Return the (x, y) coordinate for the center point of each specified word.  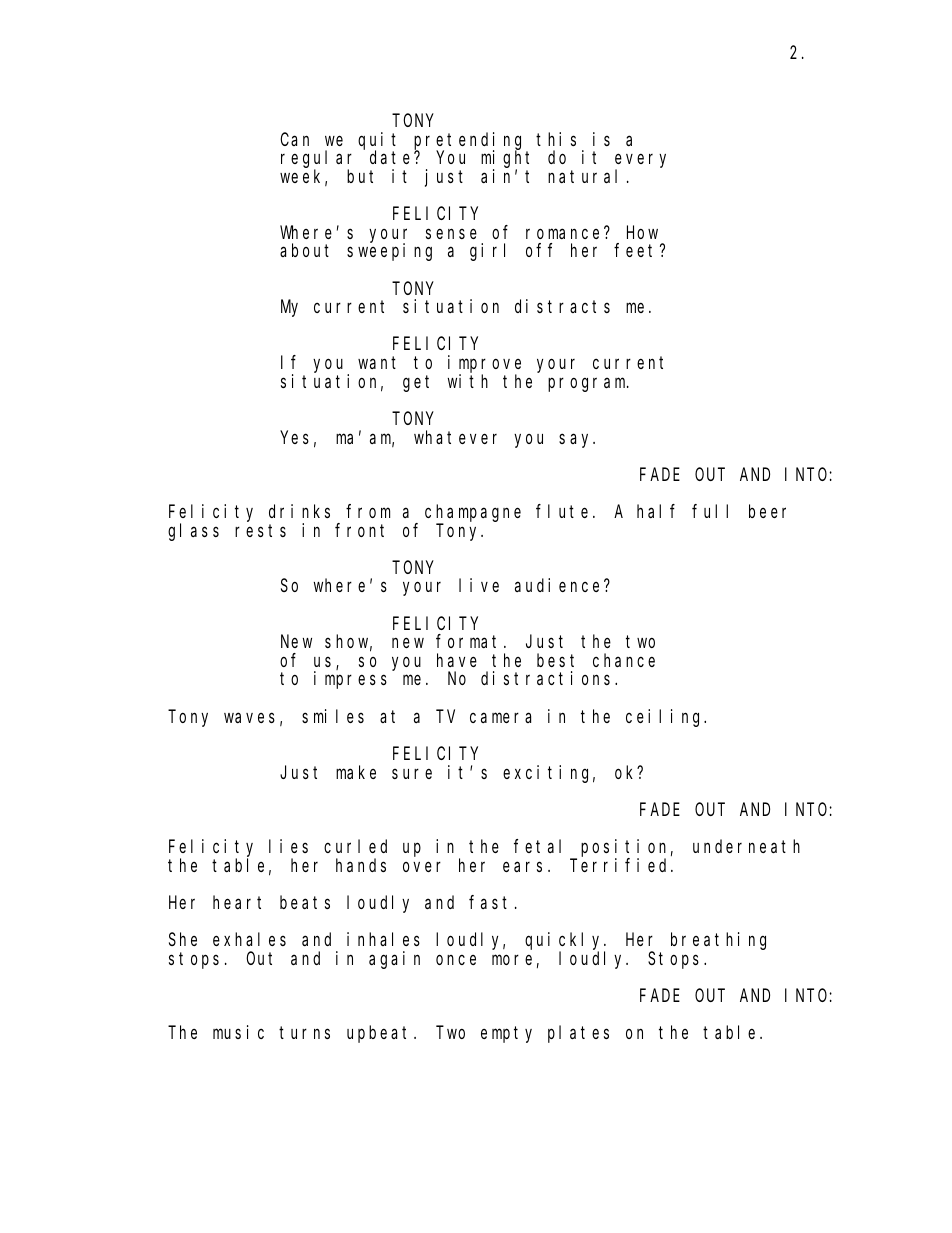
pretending (470, 142)
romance (565, 233)
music (238, 1032)
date (392, 157)
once (456, 959)
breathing (718, 941)
